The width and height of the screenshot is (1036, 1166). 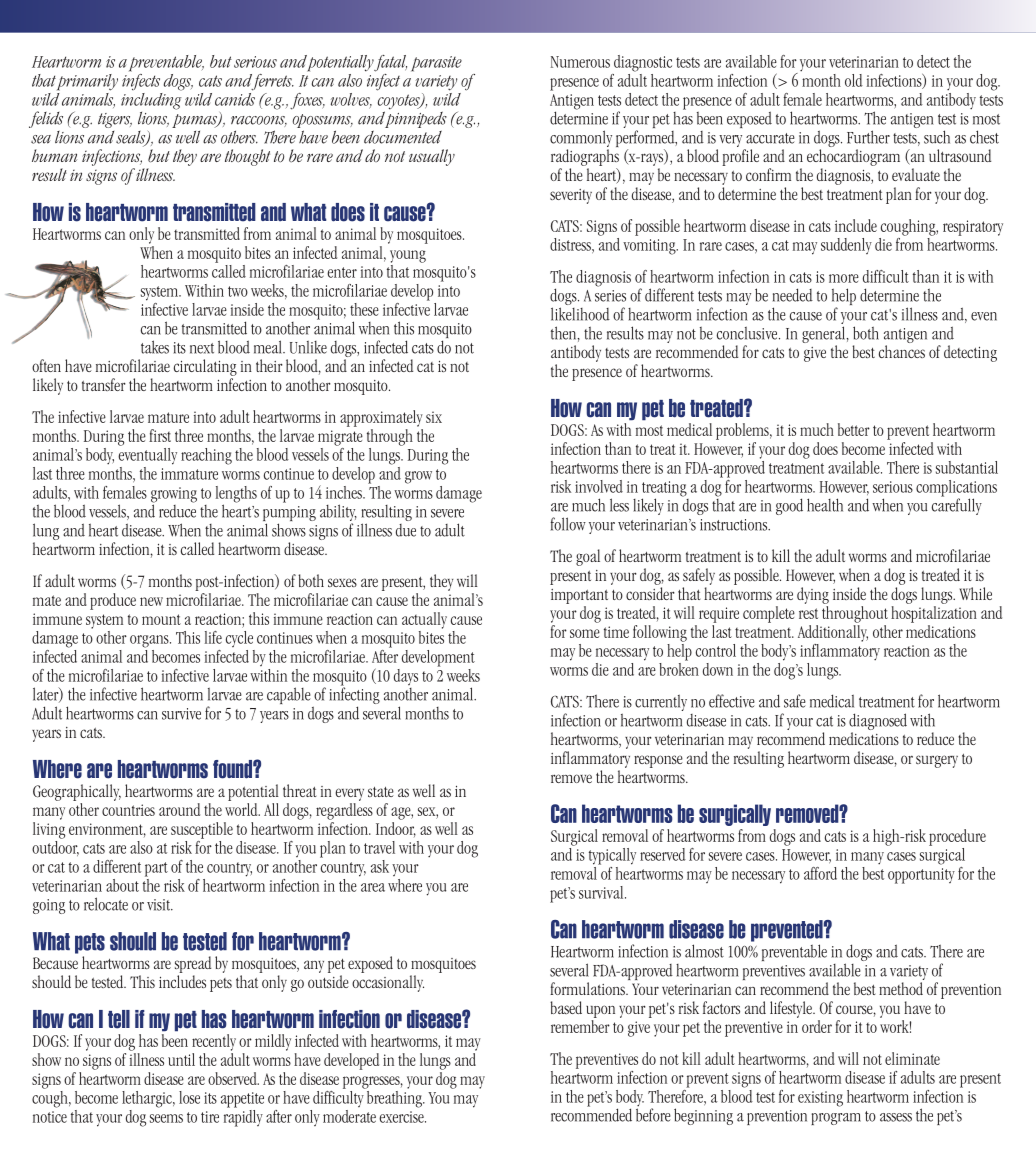 What do you see at coordinates (151, 100) in the screenshot?
I see `including` at bounding box center [151, 100].
